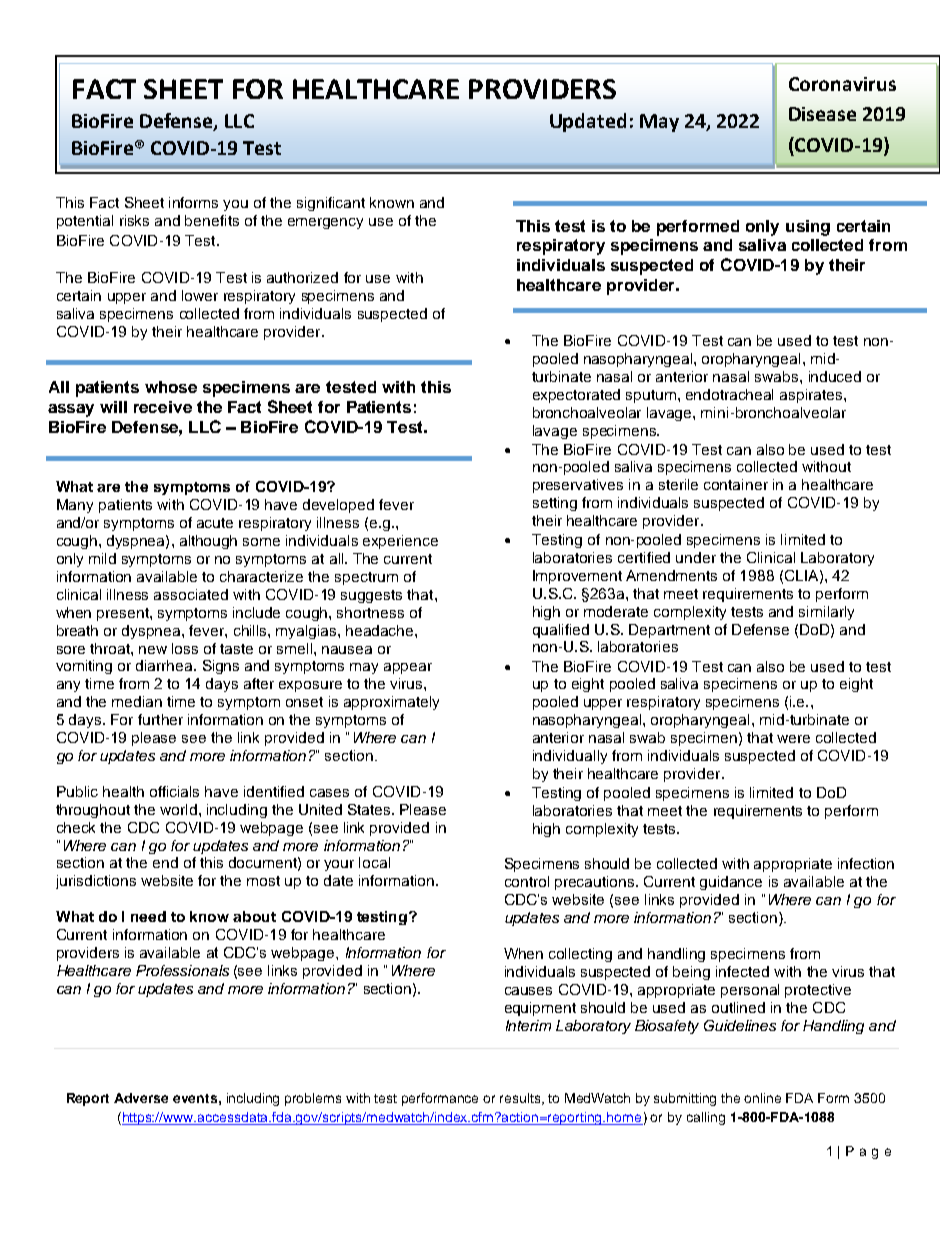 The width and height of the document is (952, 1233). Describe the element at coordinates (736, 484) in the document. I see `container` at that location.
